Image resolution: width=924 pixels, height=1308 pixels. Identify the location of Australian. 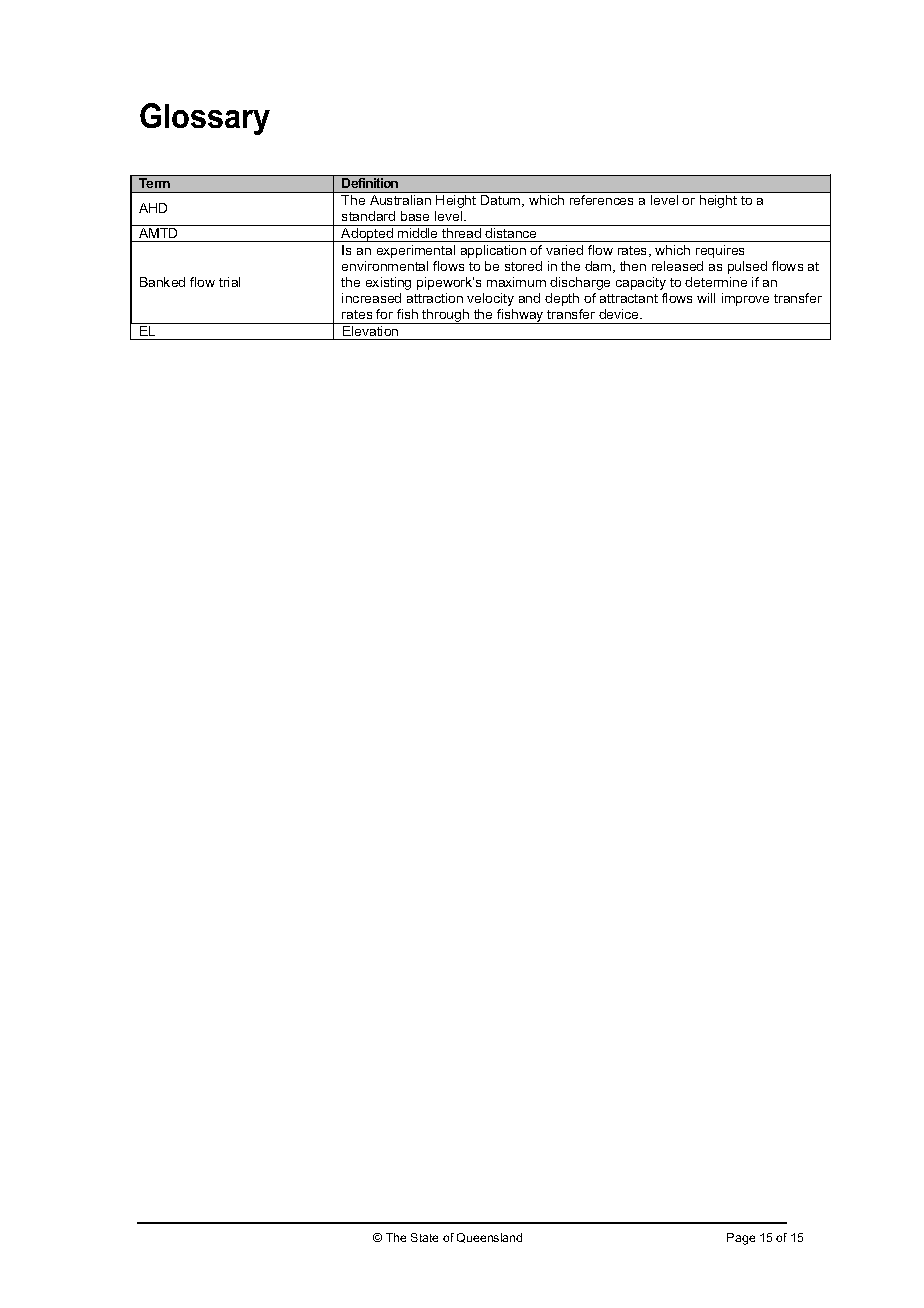
(400, 200).
